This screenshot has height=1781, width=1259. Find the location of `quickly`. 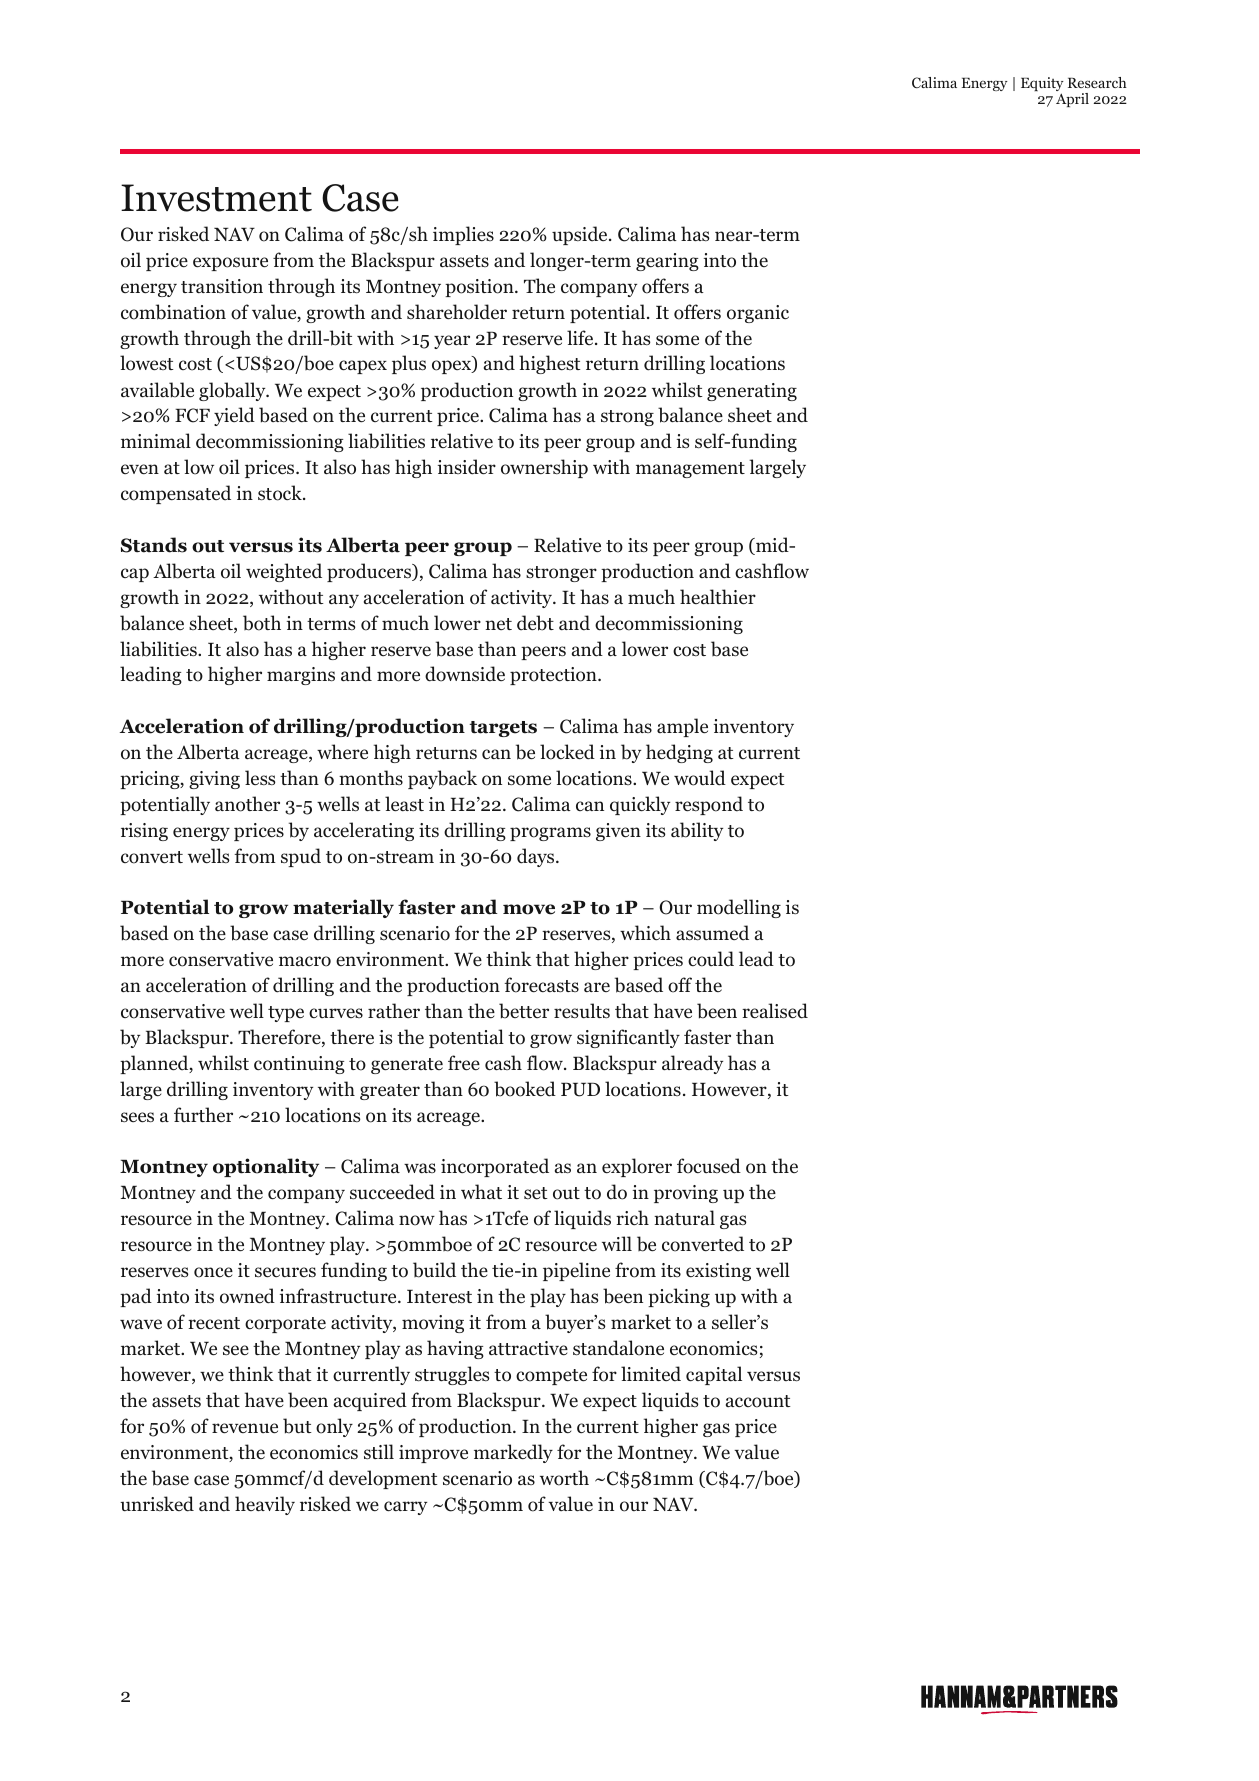

quickly is located at coordinates (640, 805).
